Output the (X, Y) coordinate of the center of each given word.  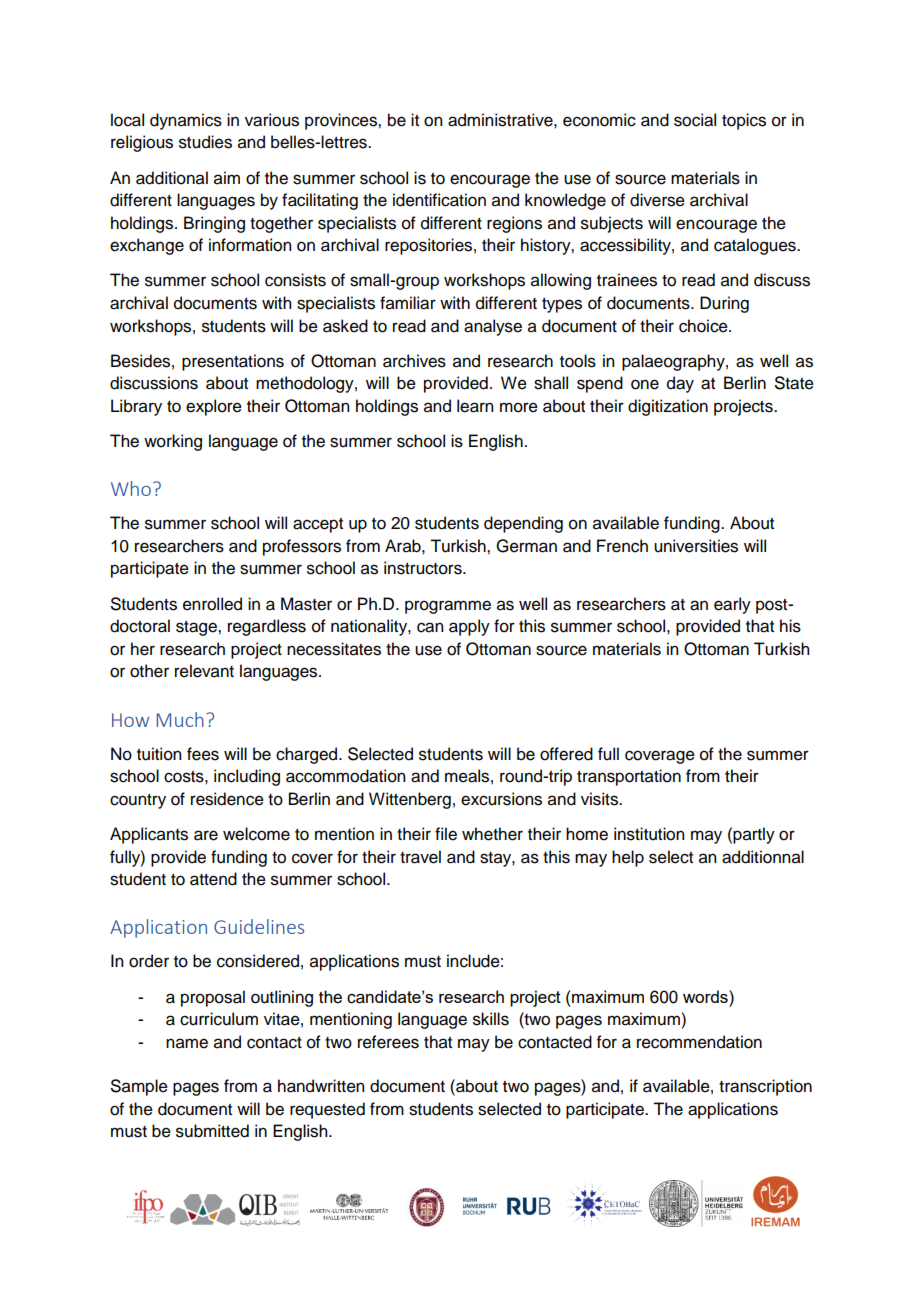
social (695, 120)
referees (388, 1042)
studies (205, 142)
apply (469, 627)
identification (439, 200)
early (732, 605)
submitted (212, 1131)
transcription (765, 1087)
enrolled (212, 604)
